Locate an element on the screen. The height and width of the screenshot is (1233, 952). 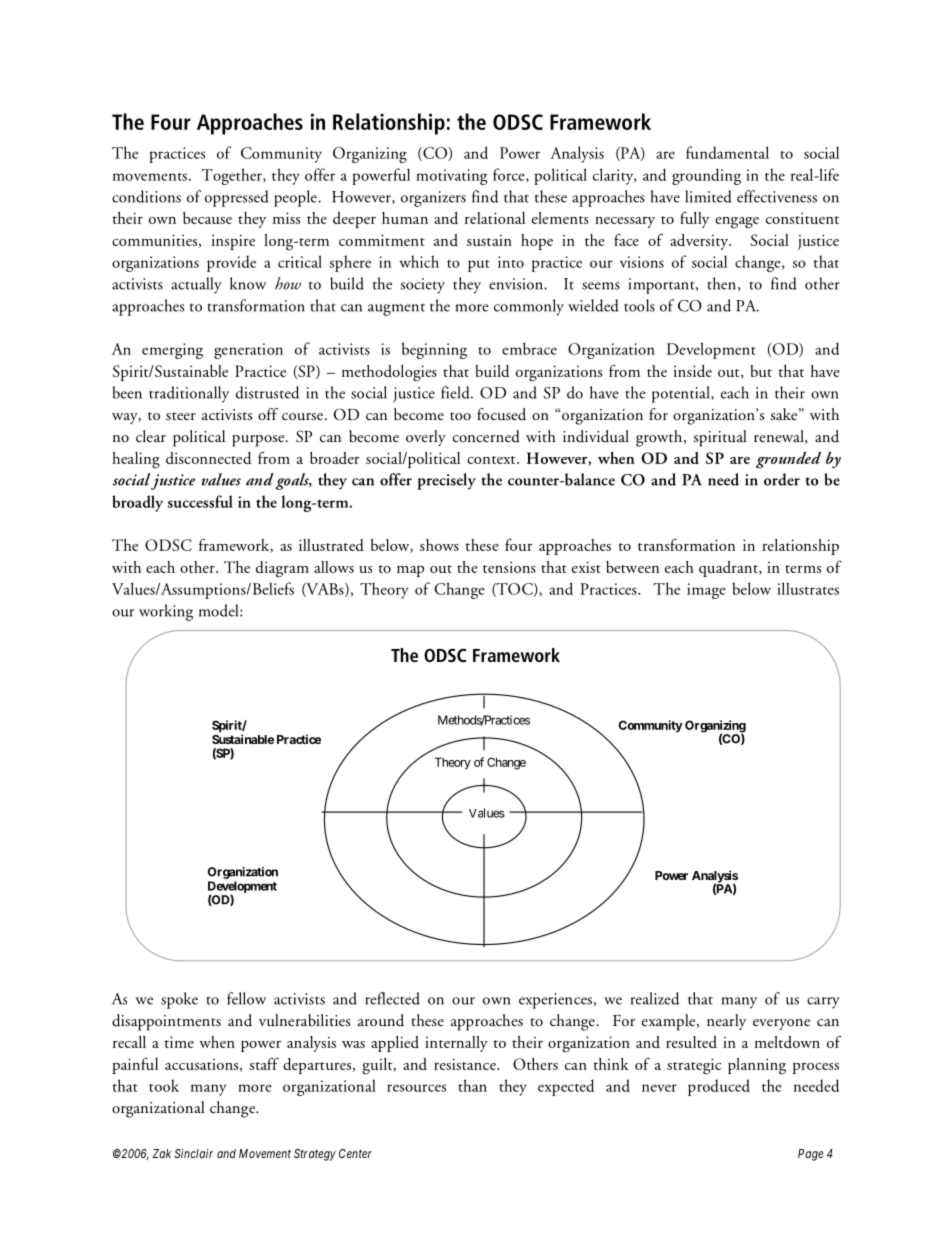
precisely is located at coordinates (446, 481).
